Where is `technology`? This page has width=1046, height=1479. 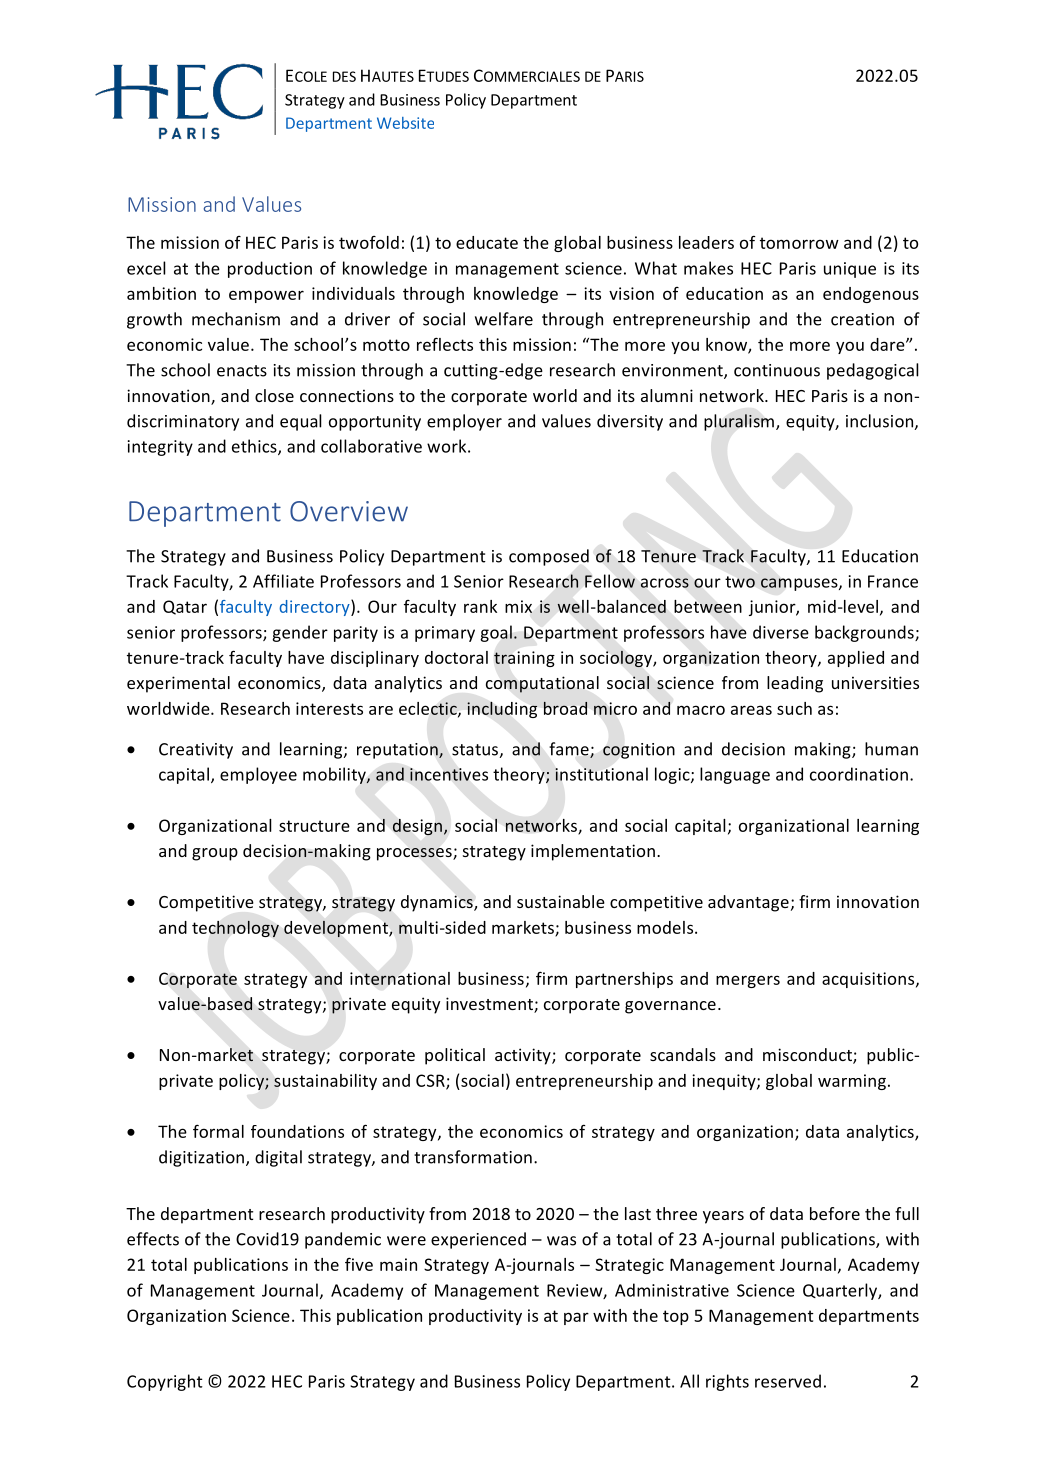
technology is located at coordinates (235, 929).
